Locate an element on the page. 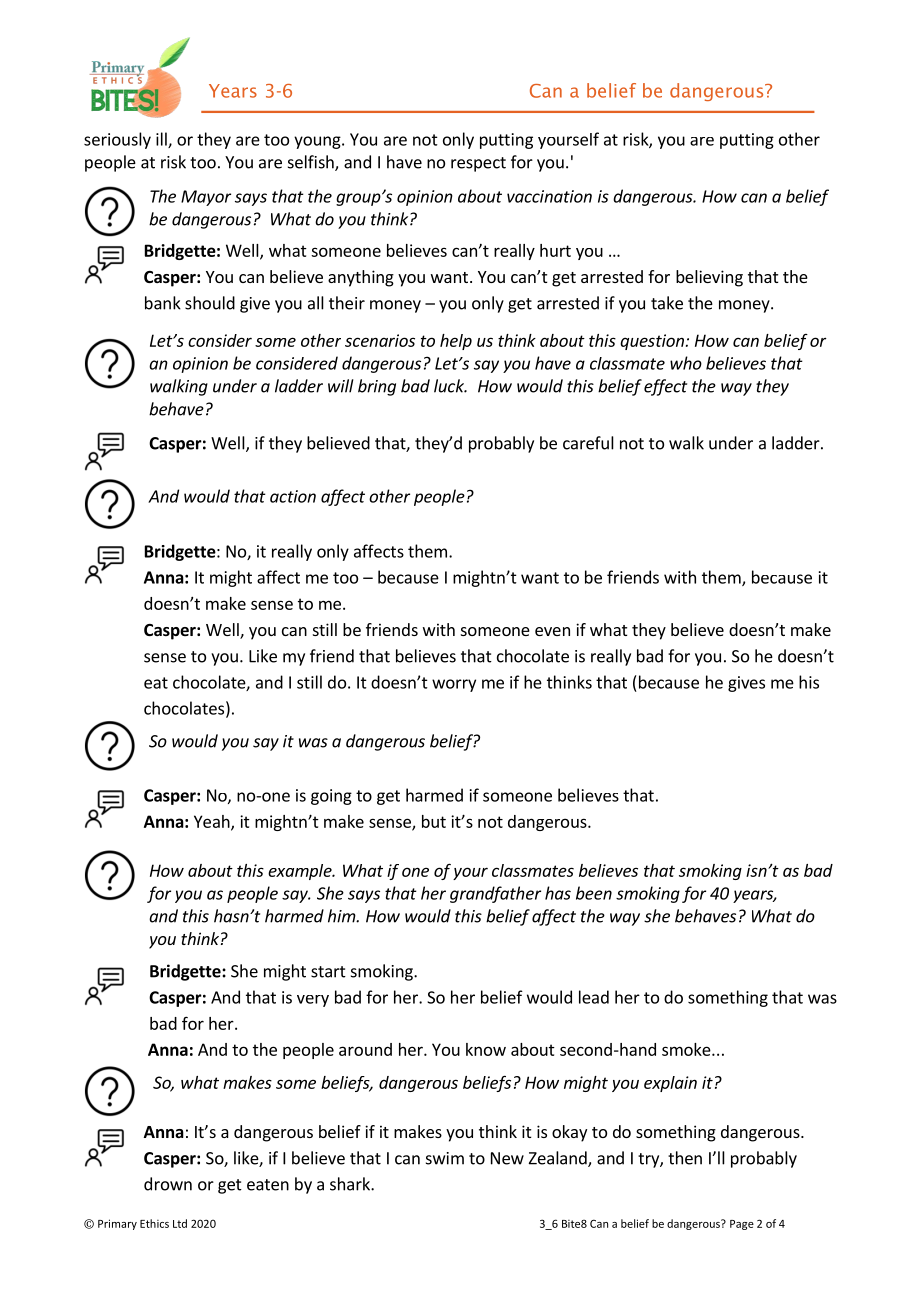  respect is located at coordinates (478, 164).
